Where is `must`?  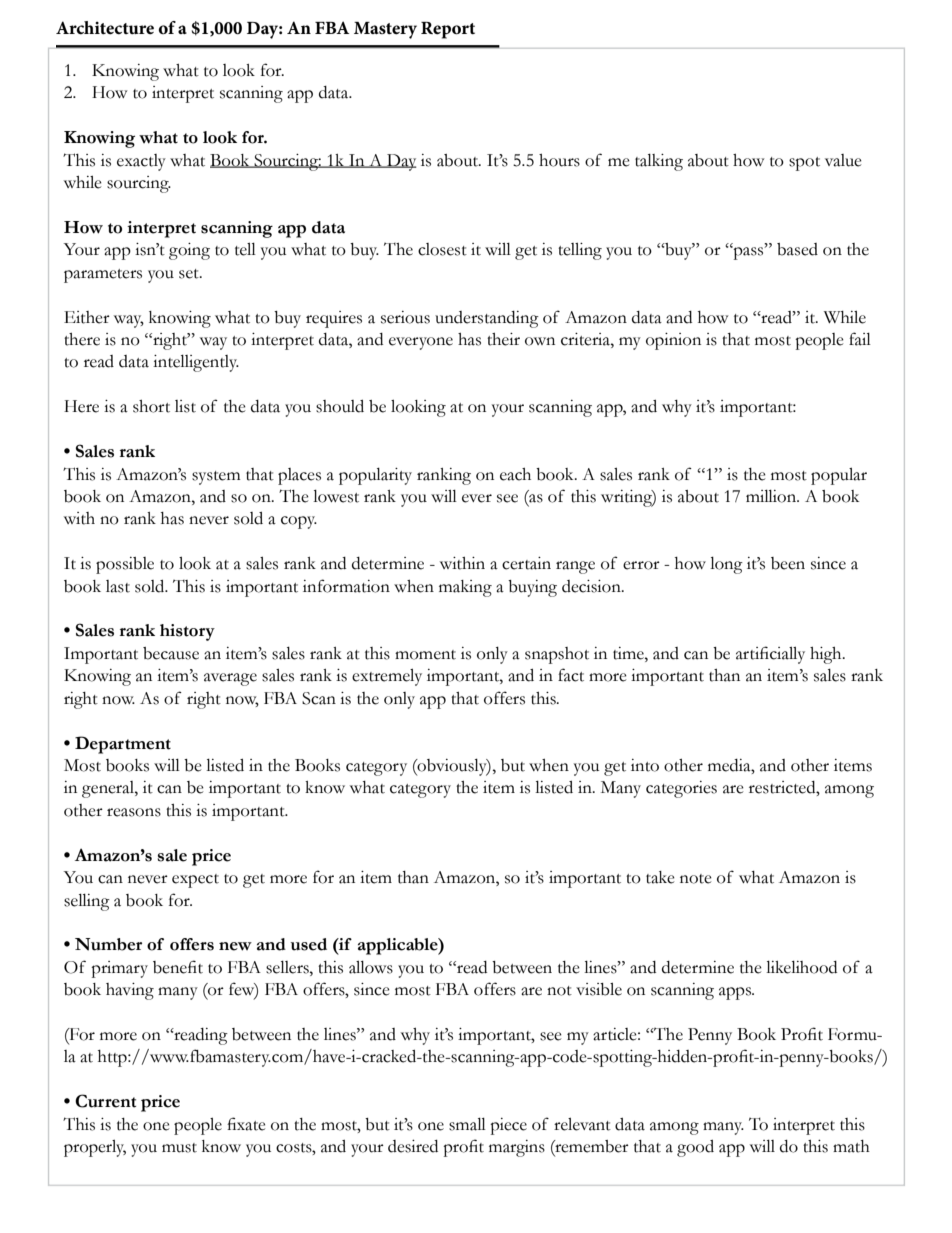
must is located at coordinates (179, 1148).
